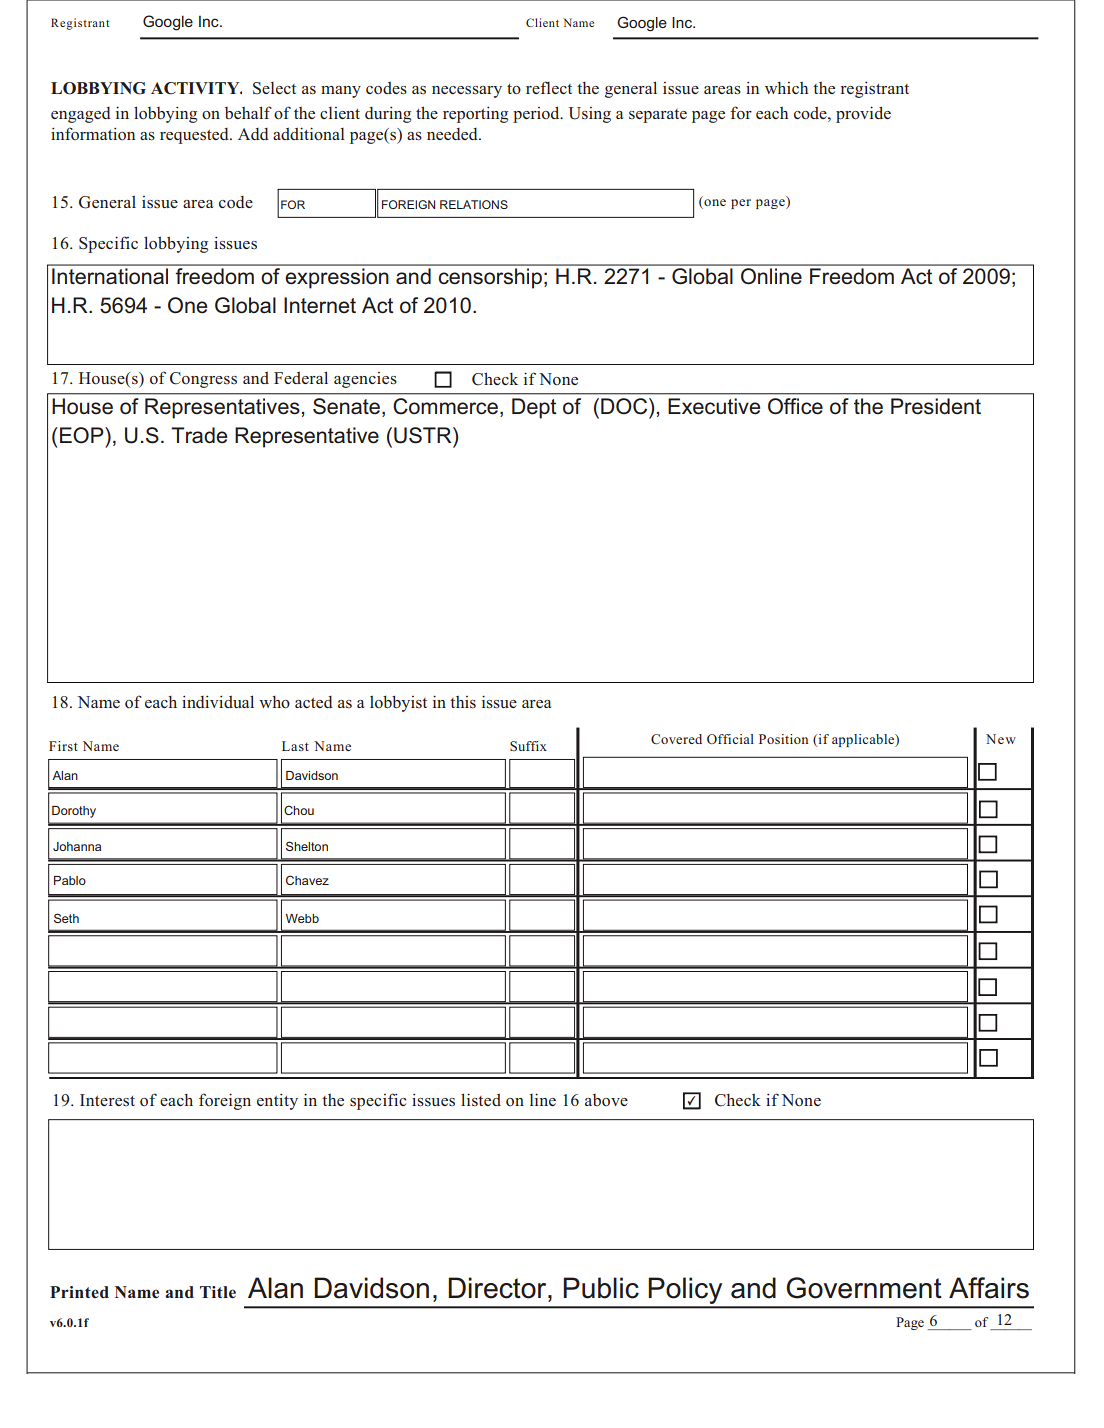 This image has width=1104, height=1428. I want to click on Suffix, so click(528, 746).
